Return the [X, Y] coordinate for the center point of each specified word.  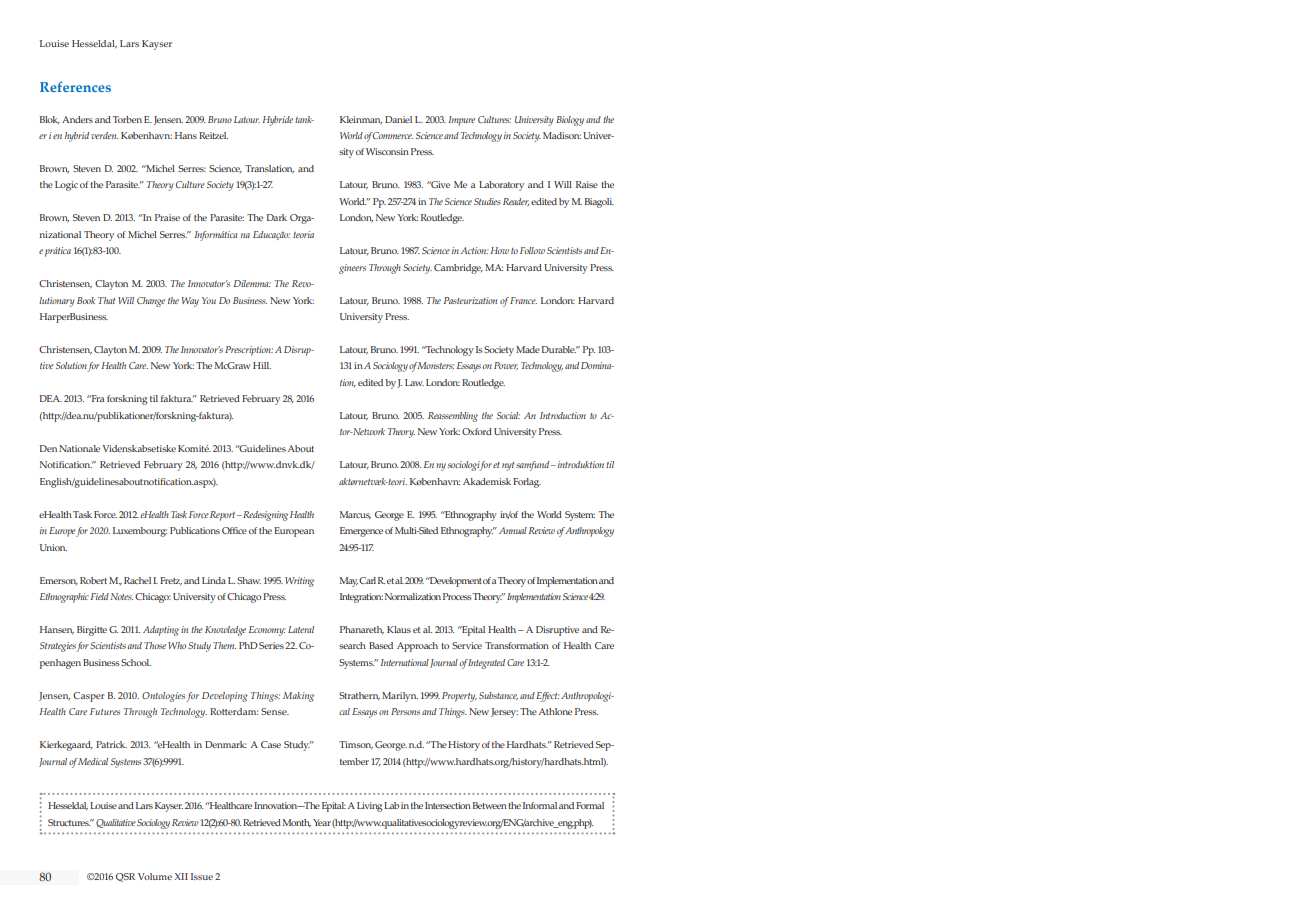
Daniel [398, 119]
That [106, 300]
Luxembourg [140, 532]
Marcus [355, 515]
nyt [508, 466]
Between [489, 805]
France [523, 300]
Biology [570, 121]
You [209, 300]
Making [298, 697]
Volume [155, 876]
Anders [77, 119]
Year [322, 822]
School [136, 662]
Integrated [486, 664]
